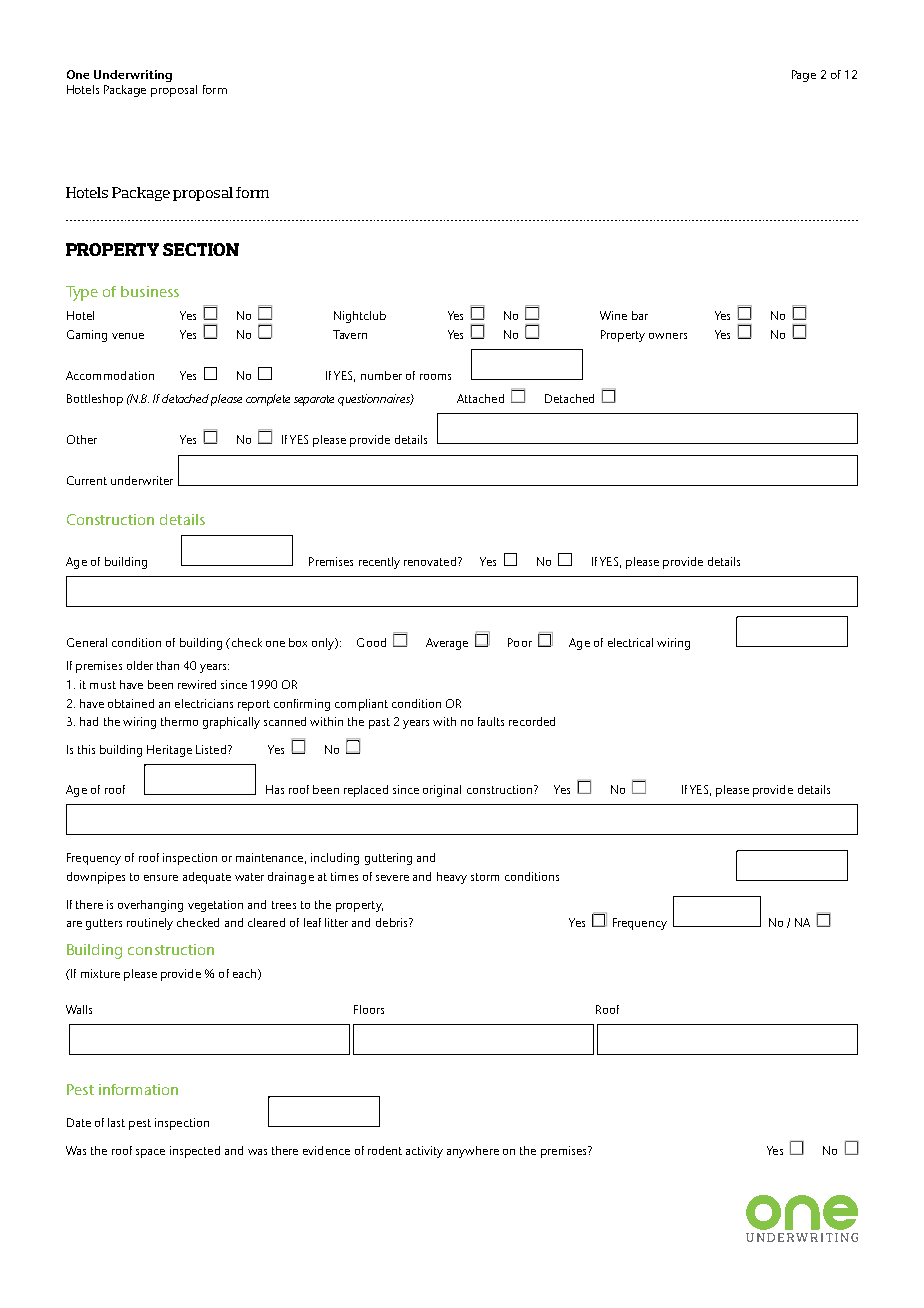 The height and width of the screenshot is (1308, 924). Describe the element at coordinates (360, 317) in the screenshot. I see `Nightclub` at that location.
